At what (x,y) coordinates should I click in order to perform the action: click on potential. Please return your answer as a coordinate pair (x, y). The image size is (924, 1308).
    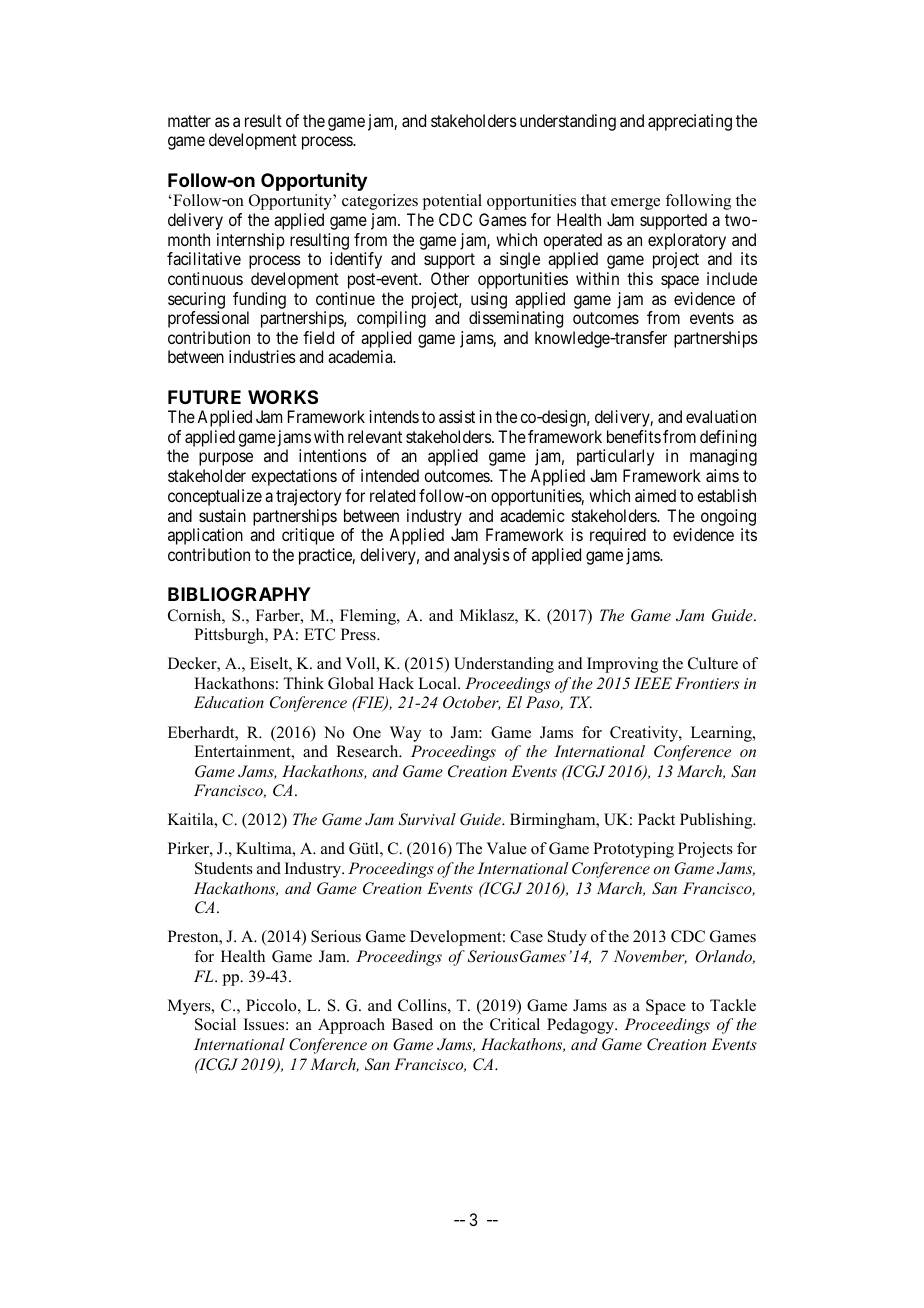
    Looking at the image, I should click on (452, 202).
